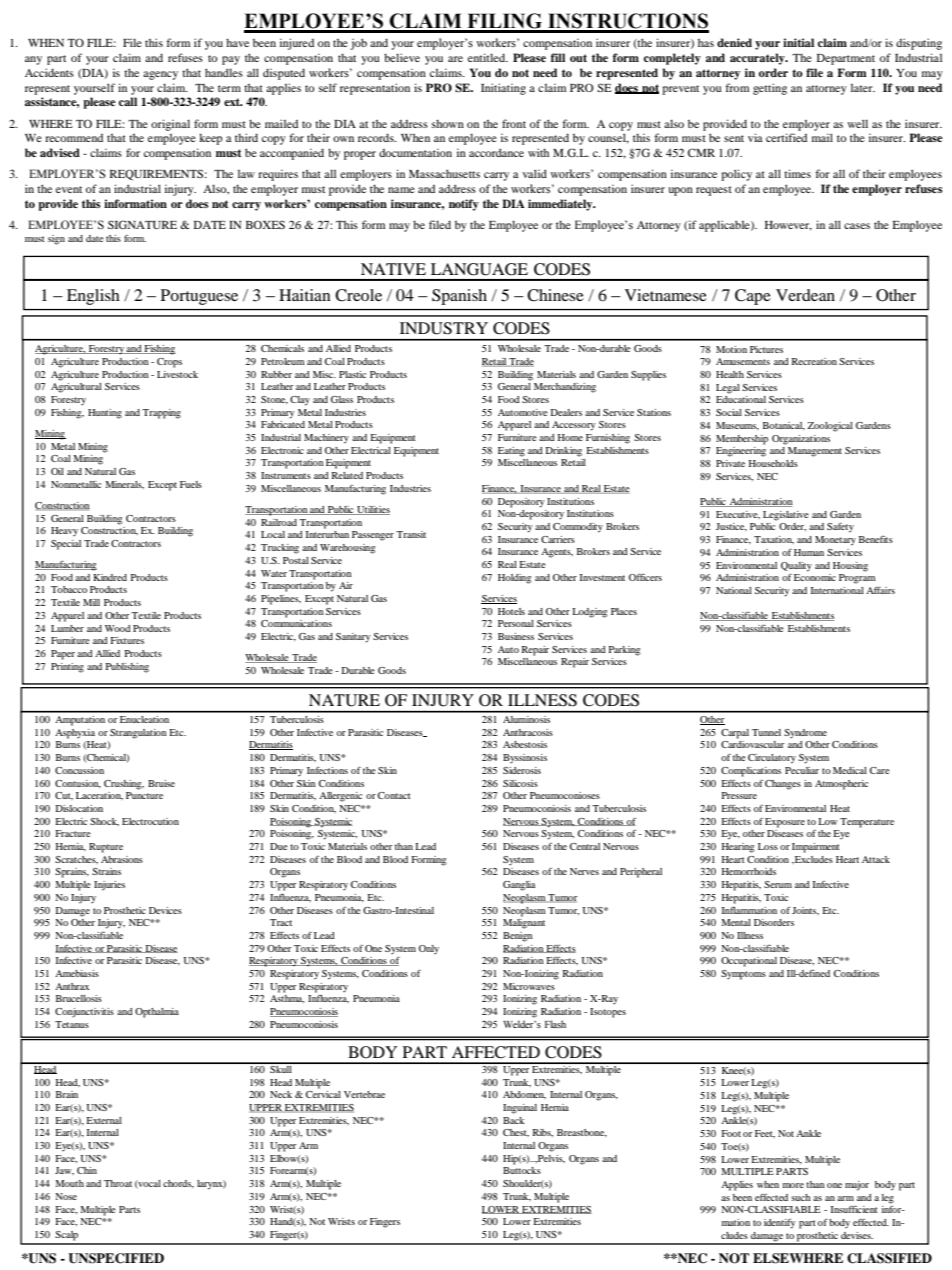 This document has height=1270, width=952. Describe the element at coordinates (522, 1170) in the document. I see `Buttocks` at that location.
